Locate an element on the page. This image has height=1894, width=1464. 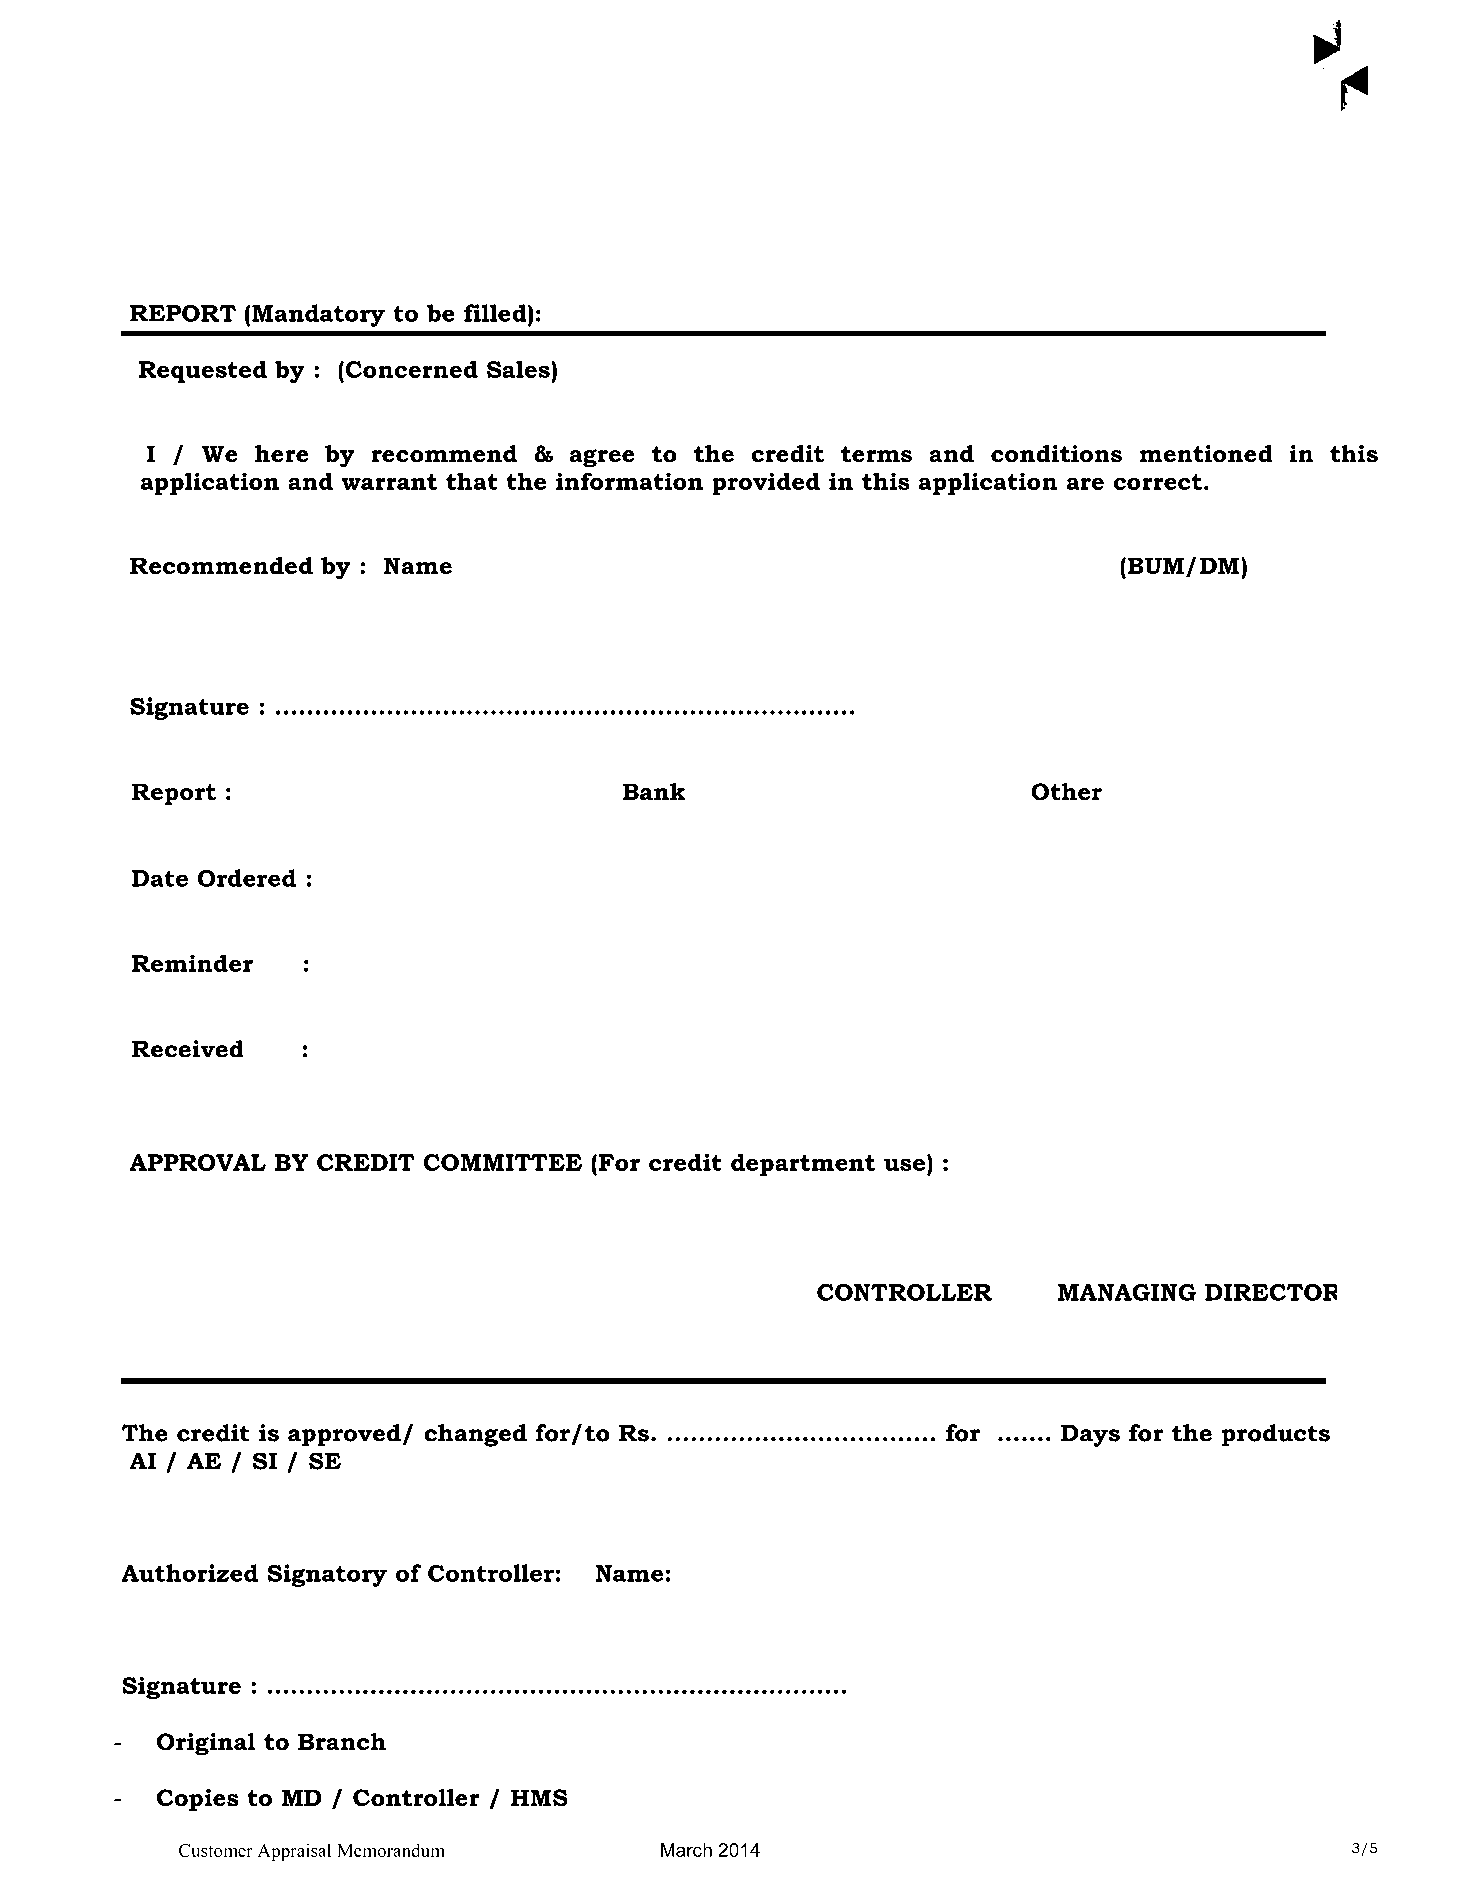
Received is located at coordinates (188, 1049).
